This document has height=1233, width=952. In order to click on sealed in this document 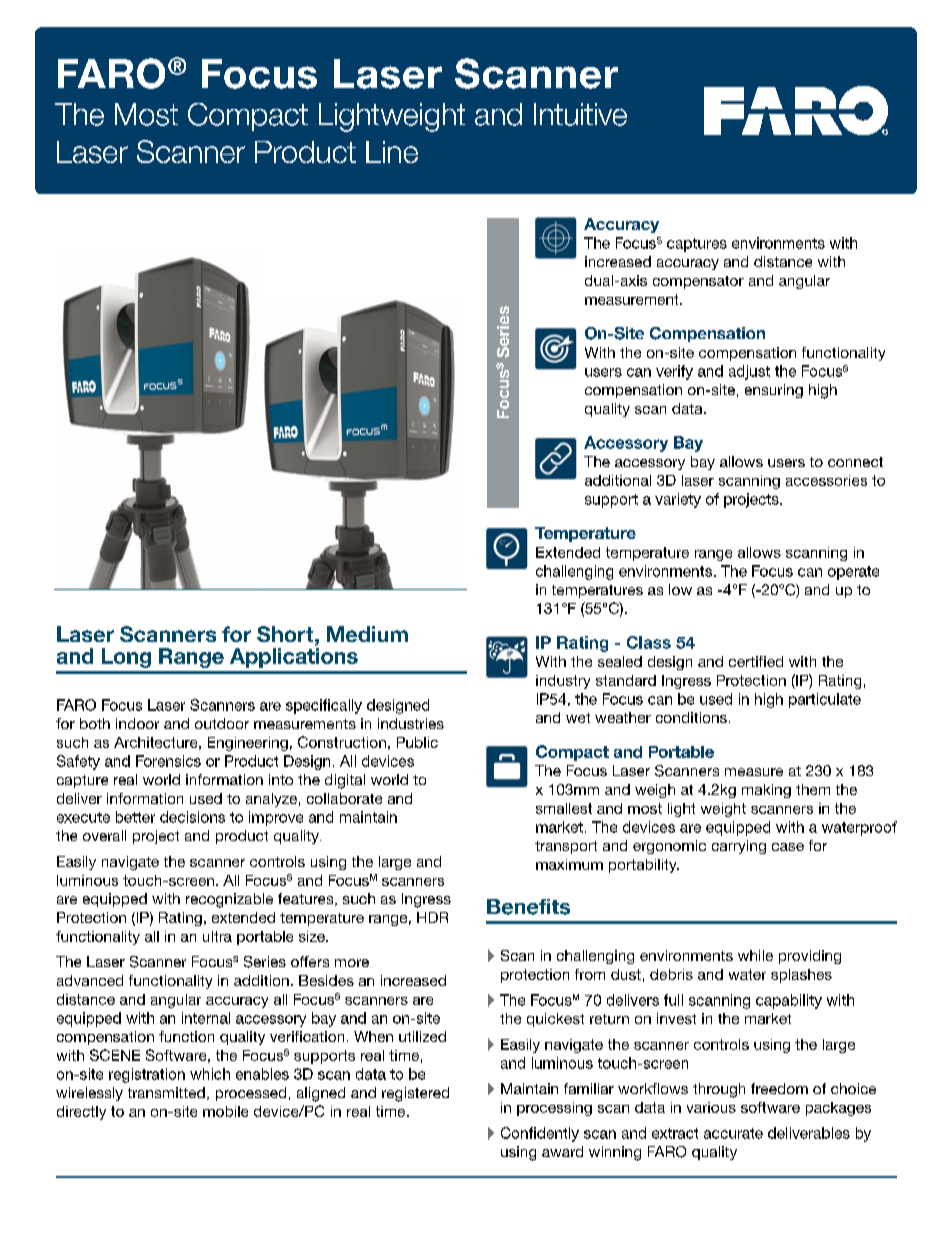, I will do `click(620, 661)`.
